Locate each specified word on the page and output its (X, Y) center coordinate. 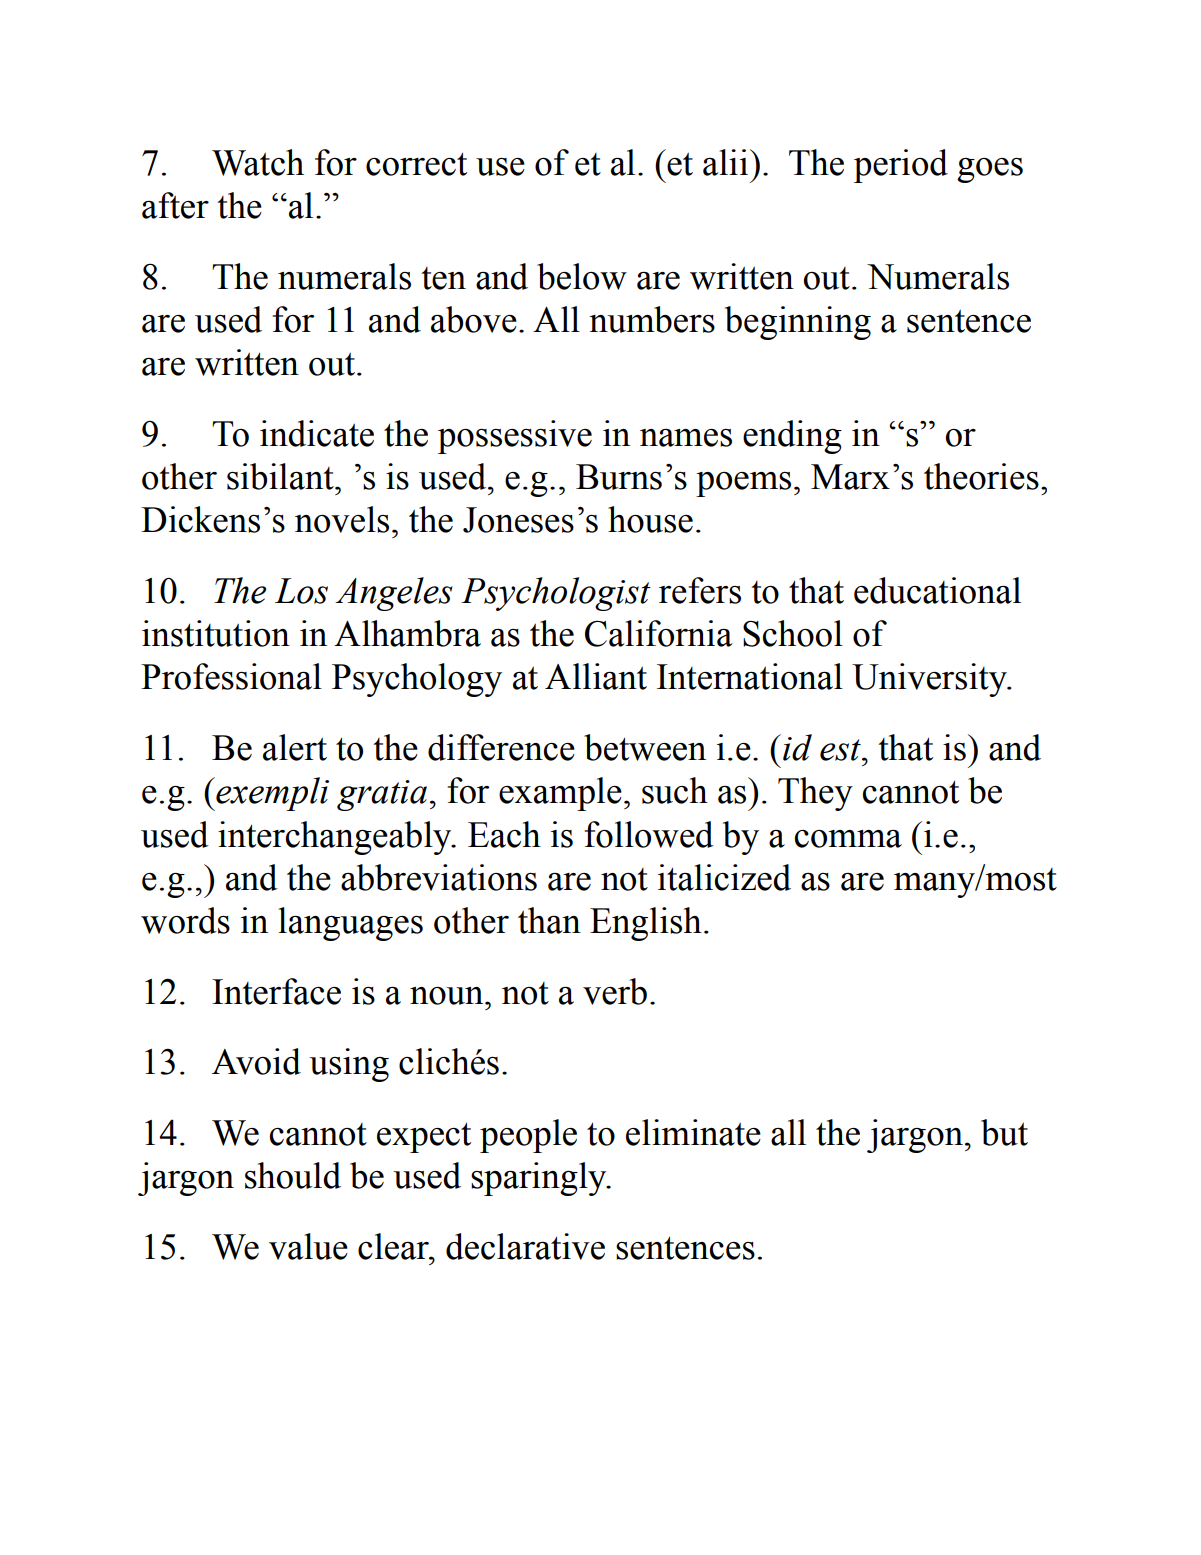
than (549, 920)
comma (848, 839)
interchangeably (336, 838)
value (308, 1246)
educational (937, 590)
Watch (258, 162)
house (650, 519)
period (901, 166)
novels (342, 519)
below (582, 276)
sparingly (540, 1179)
